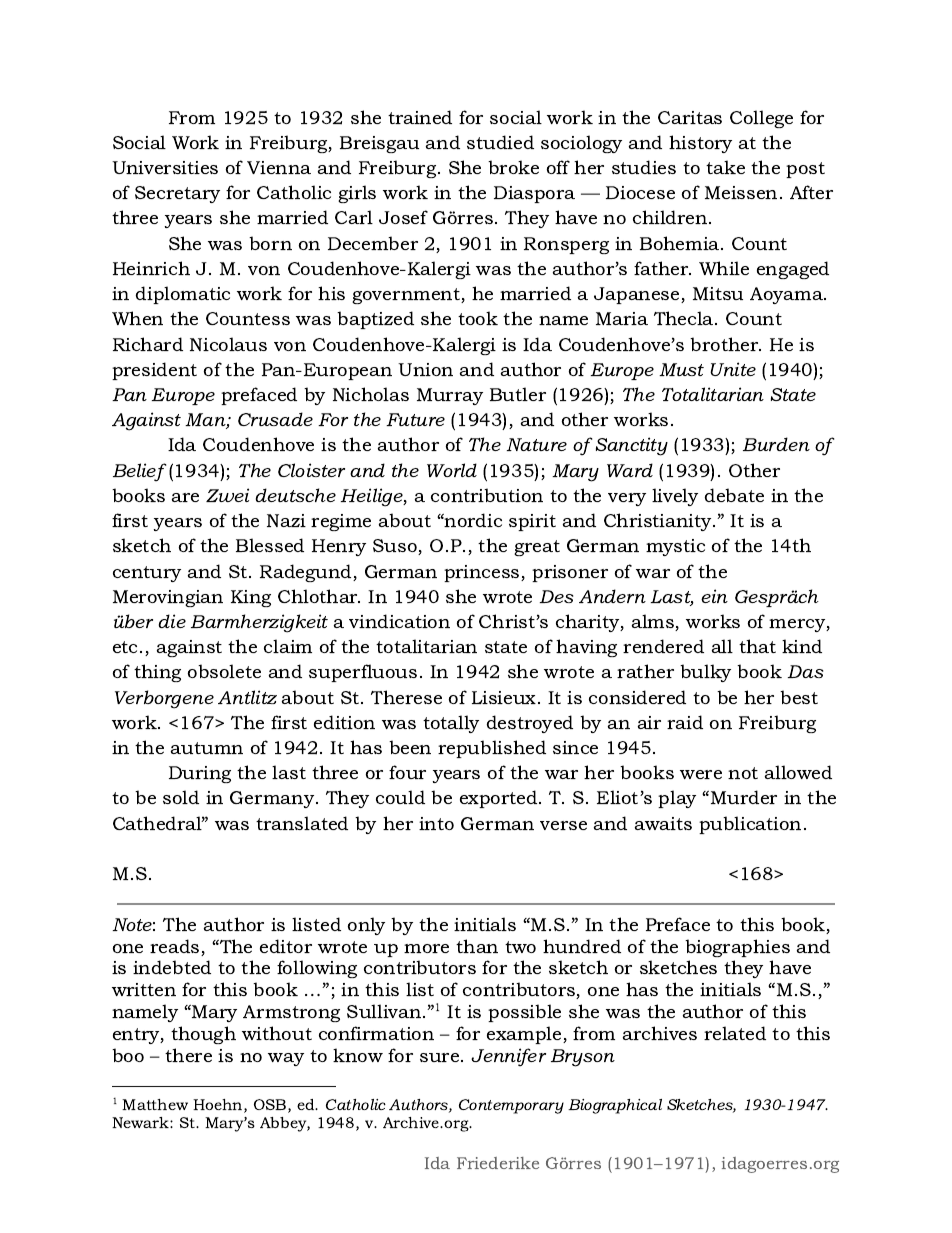  Describe the element at coordinates (436, 823) in the image. I see `into` at that location.
